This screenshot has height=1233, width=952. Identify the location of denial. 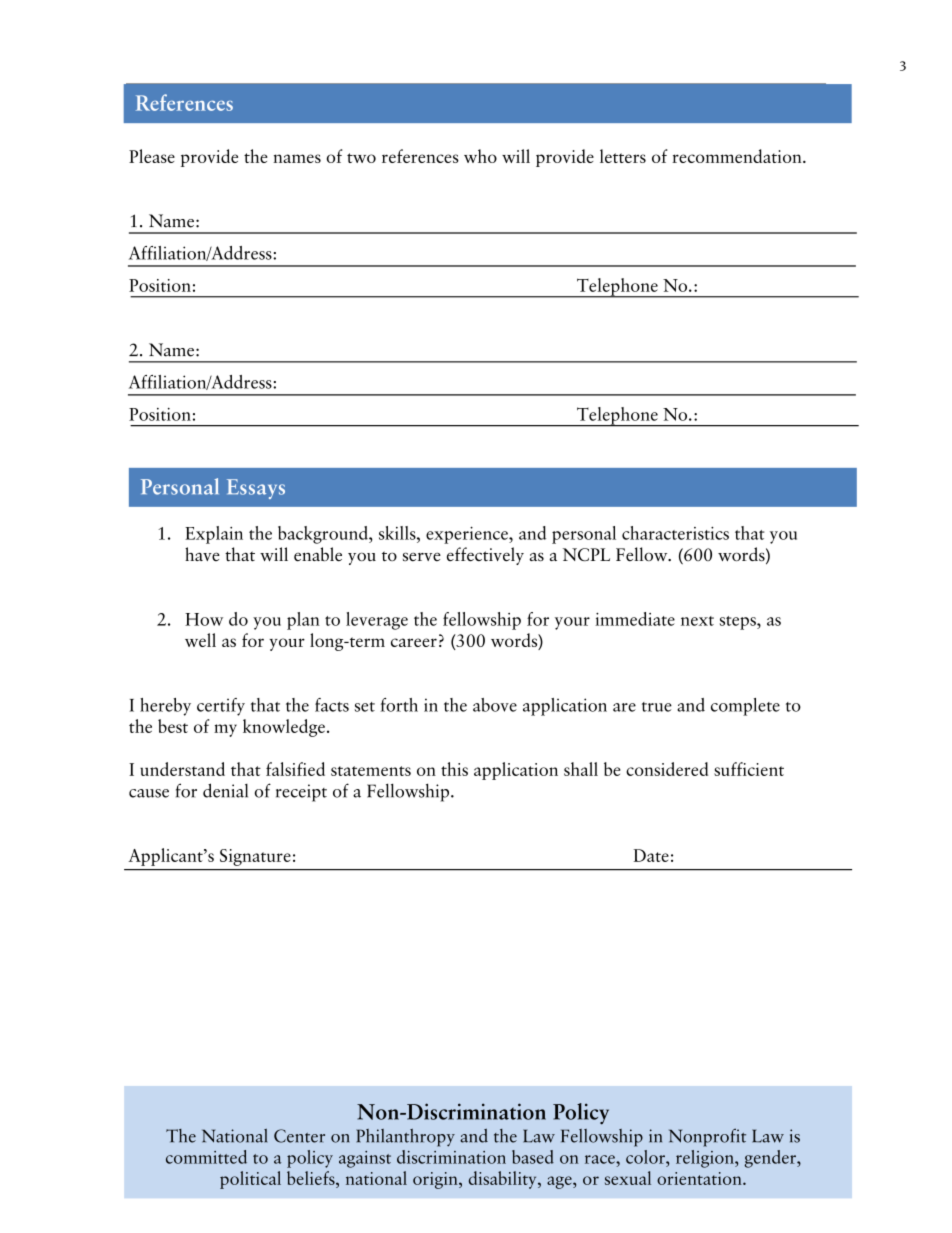
(225, 790).
